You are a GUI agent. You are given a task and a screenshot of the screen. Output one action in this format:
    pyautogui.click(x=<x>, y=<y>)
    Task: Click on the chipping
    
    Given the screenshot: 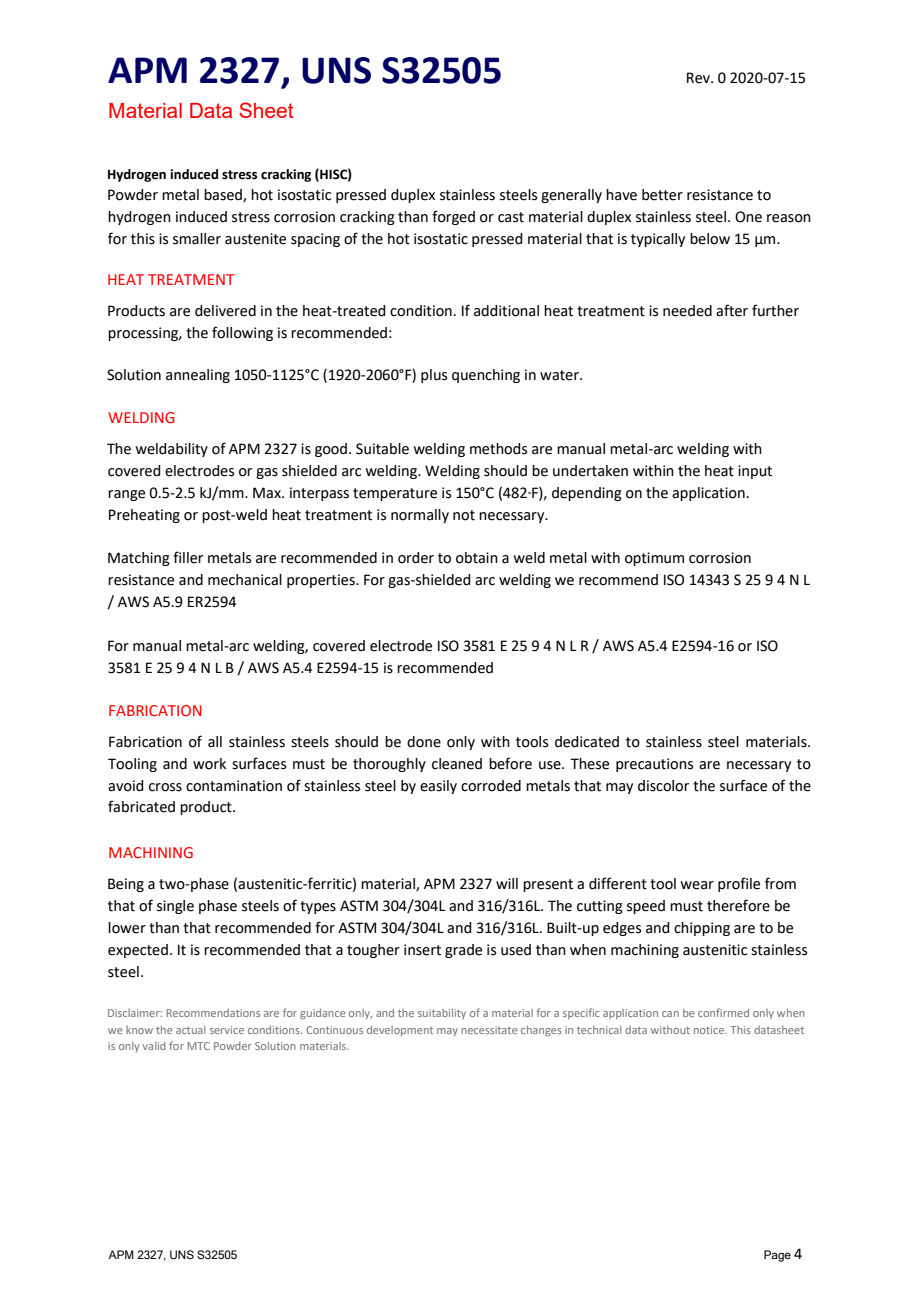 What is the action you would take?
    pyautogui.click(x=702, y=929)
